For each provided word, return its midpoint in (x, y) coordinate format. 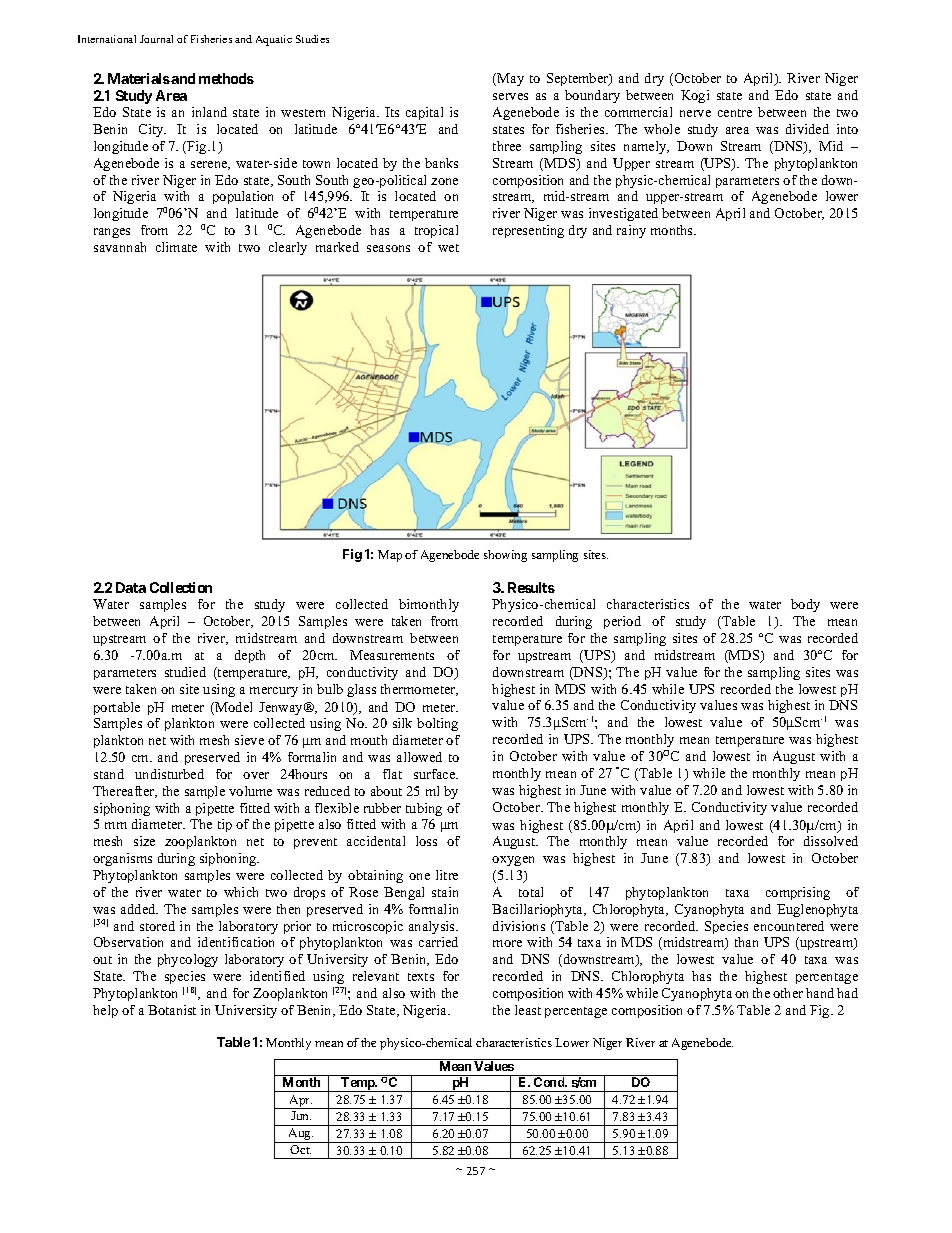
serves (510, 96)
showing (505, 556)
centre (735, 113)
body (805, 605)
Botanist (172, 1010)
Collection (181, 587)
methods (226, 78)
